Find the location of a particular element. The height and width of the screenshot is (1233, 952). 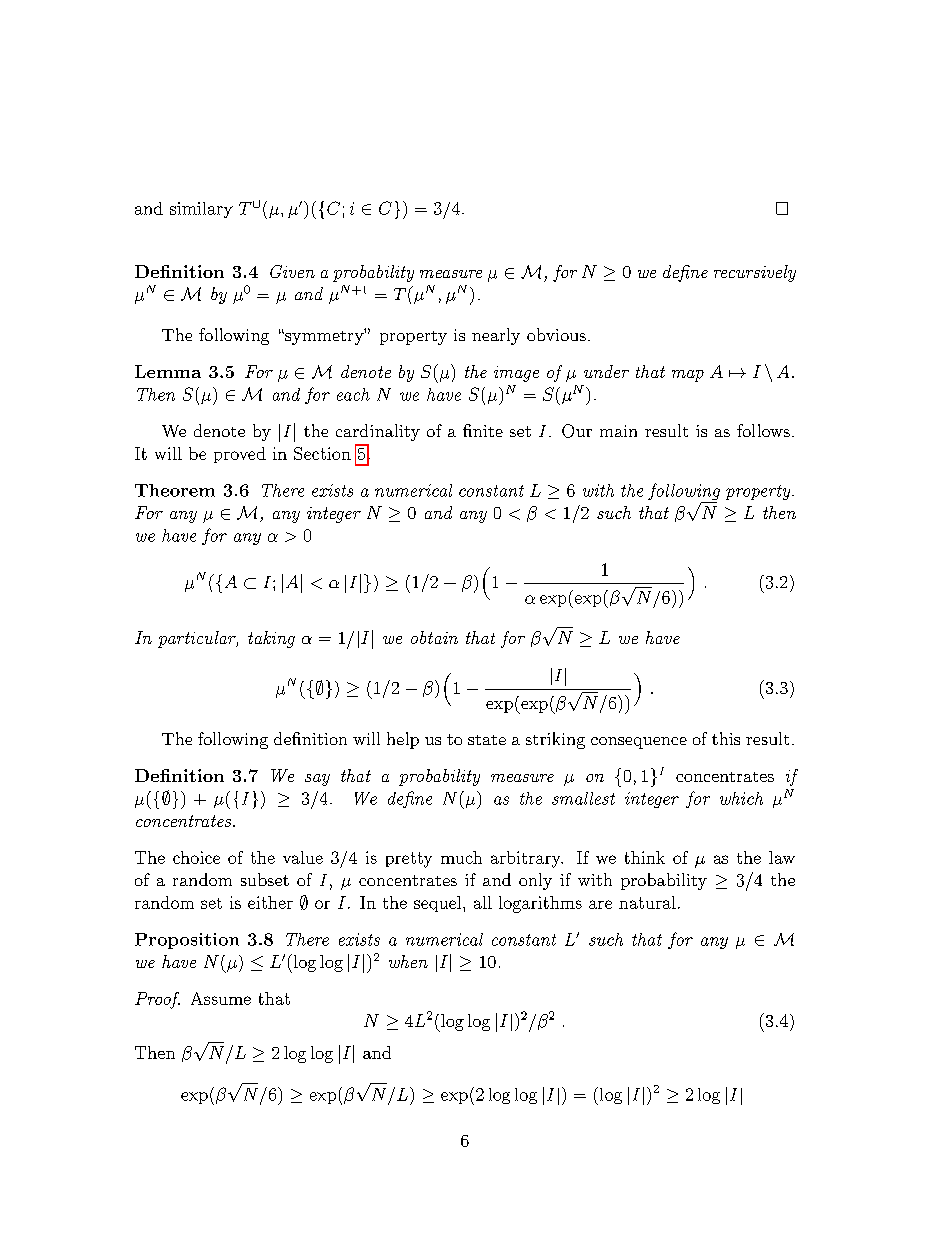

Assume is located at coordinates (221, 998).
